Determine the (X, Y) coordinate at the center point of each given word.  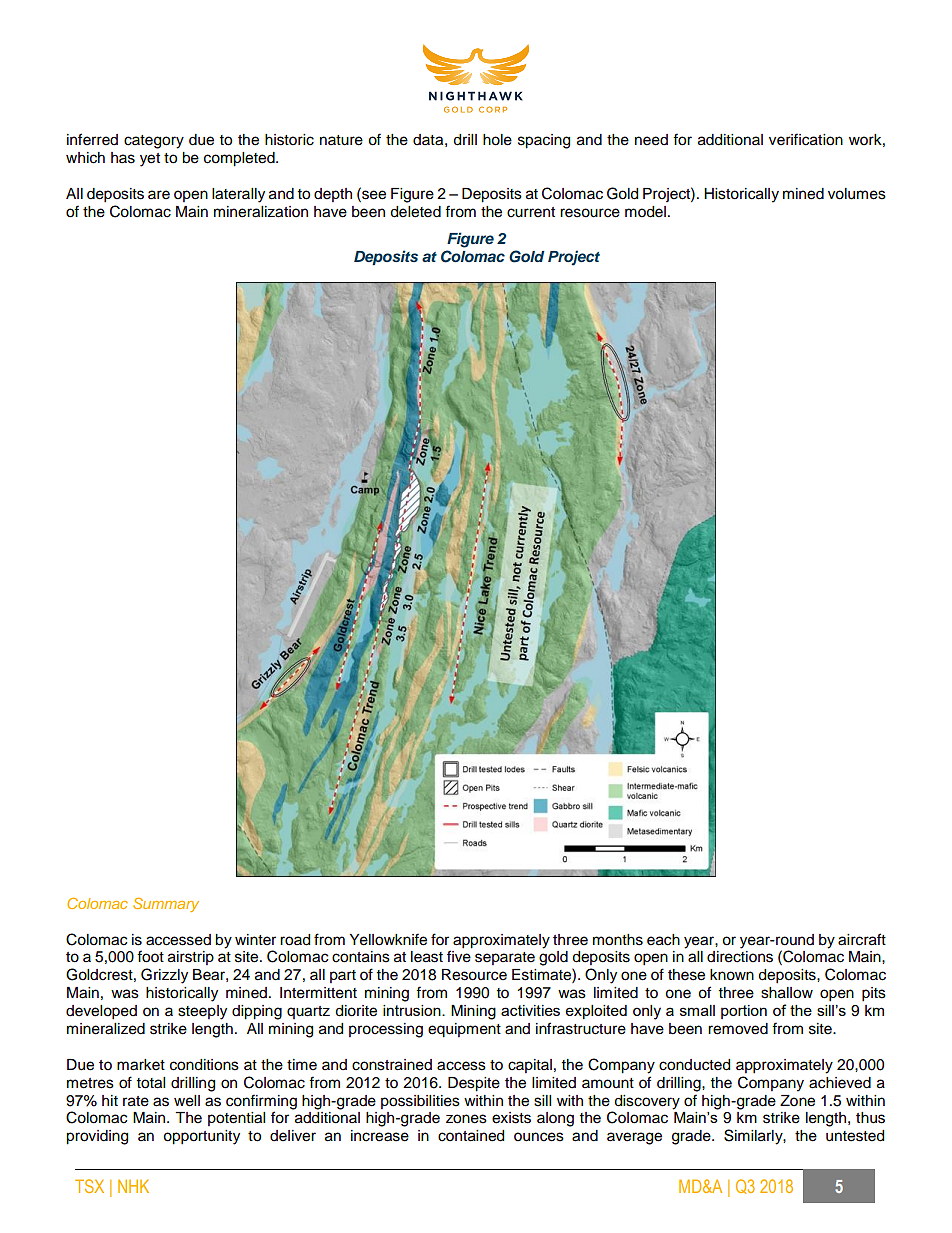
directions (740, 957)
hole (497, 140)
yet (150, 160)
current (531, 212)
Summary (166, 905)
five (459, 956)
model (645, 212)
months (618, 940)
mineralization (261, 212)
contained (471, 1136)
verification (806, 139)
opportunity (201, 1137)
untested (855, 1136)
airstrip (191, 958)
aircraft (862, 939)
